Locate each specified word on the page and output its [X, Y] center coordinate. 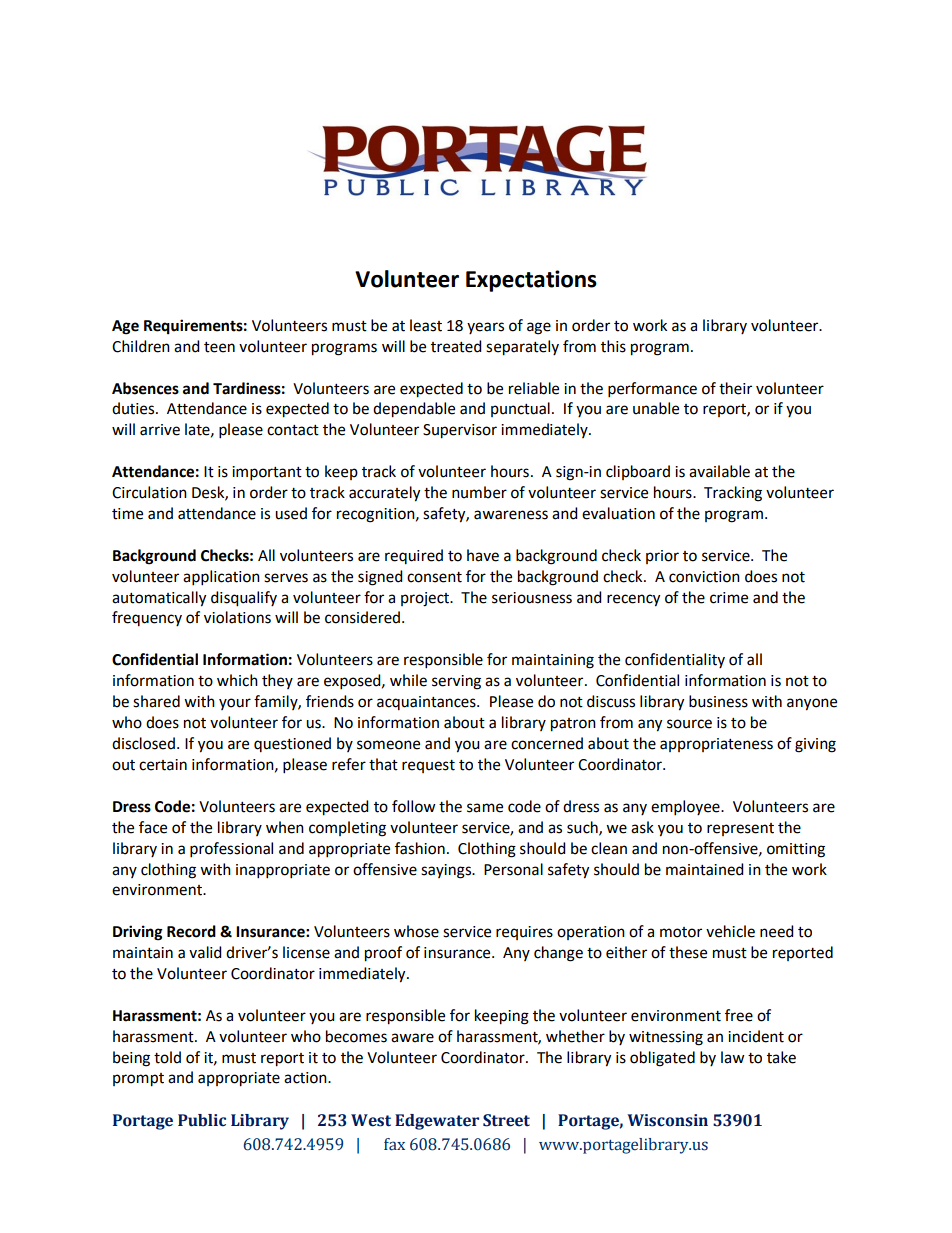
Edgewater [437, 1122]
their [735, 388]
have [483, 555]
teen [219, 347]
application [221, 578]
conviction [704, 577]
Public [202, 1120]
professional [231, 850]
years [485, 328]
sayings [447, 871]
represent [740, 829]
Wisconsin [667, 1120]
